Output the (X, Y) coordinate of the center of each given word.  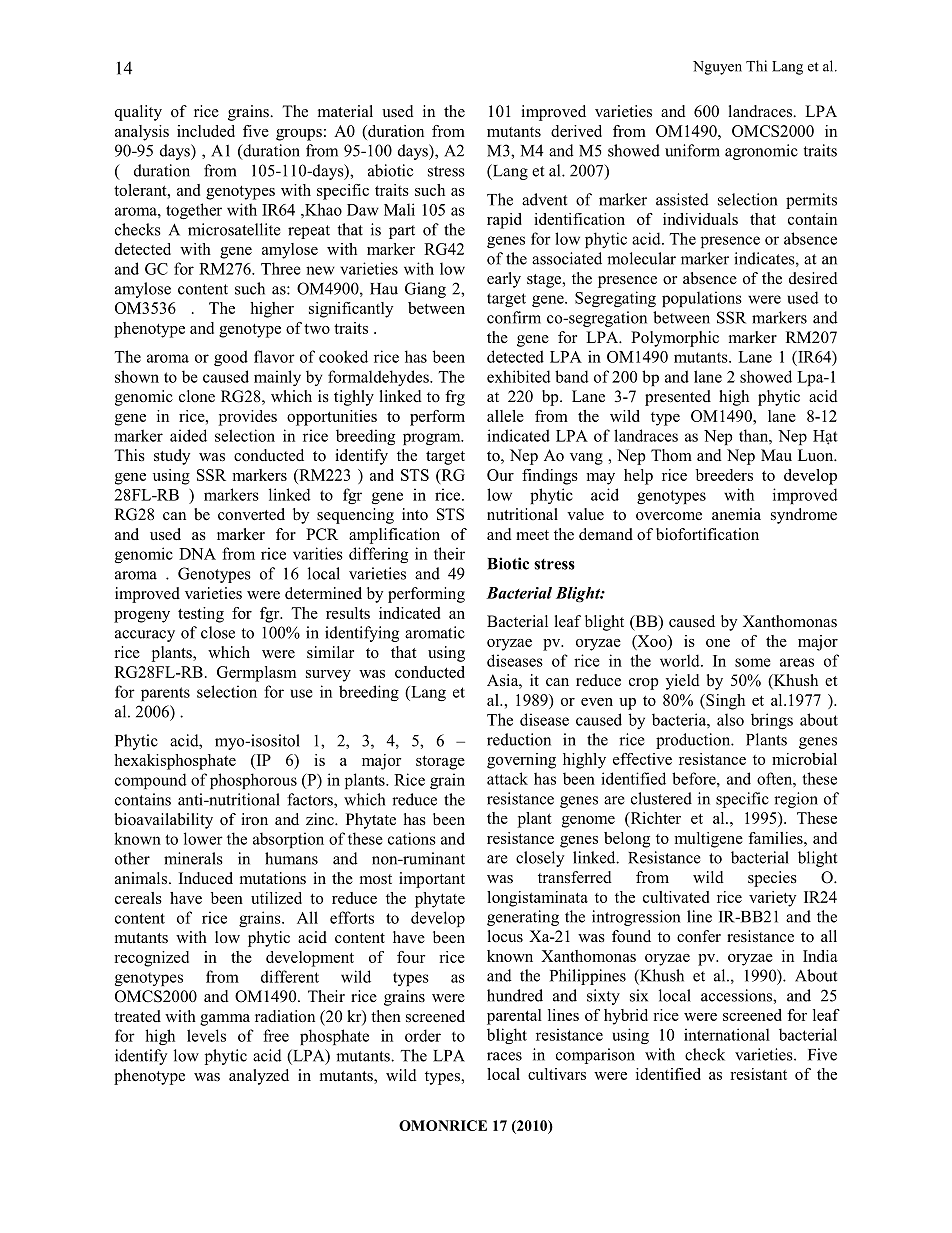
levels (206, 1035)
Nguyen (717, 68)
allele (505, 416)
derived (576, 131)
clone (197, 396)
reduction (519, 739)
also (730, 719)
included (206, 131)
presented (678, 398)
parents (165, 694)
